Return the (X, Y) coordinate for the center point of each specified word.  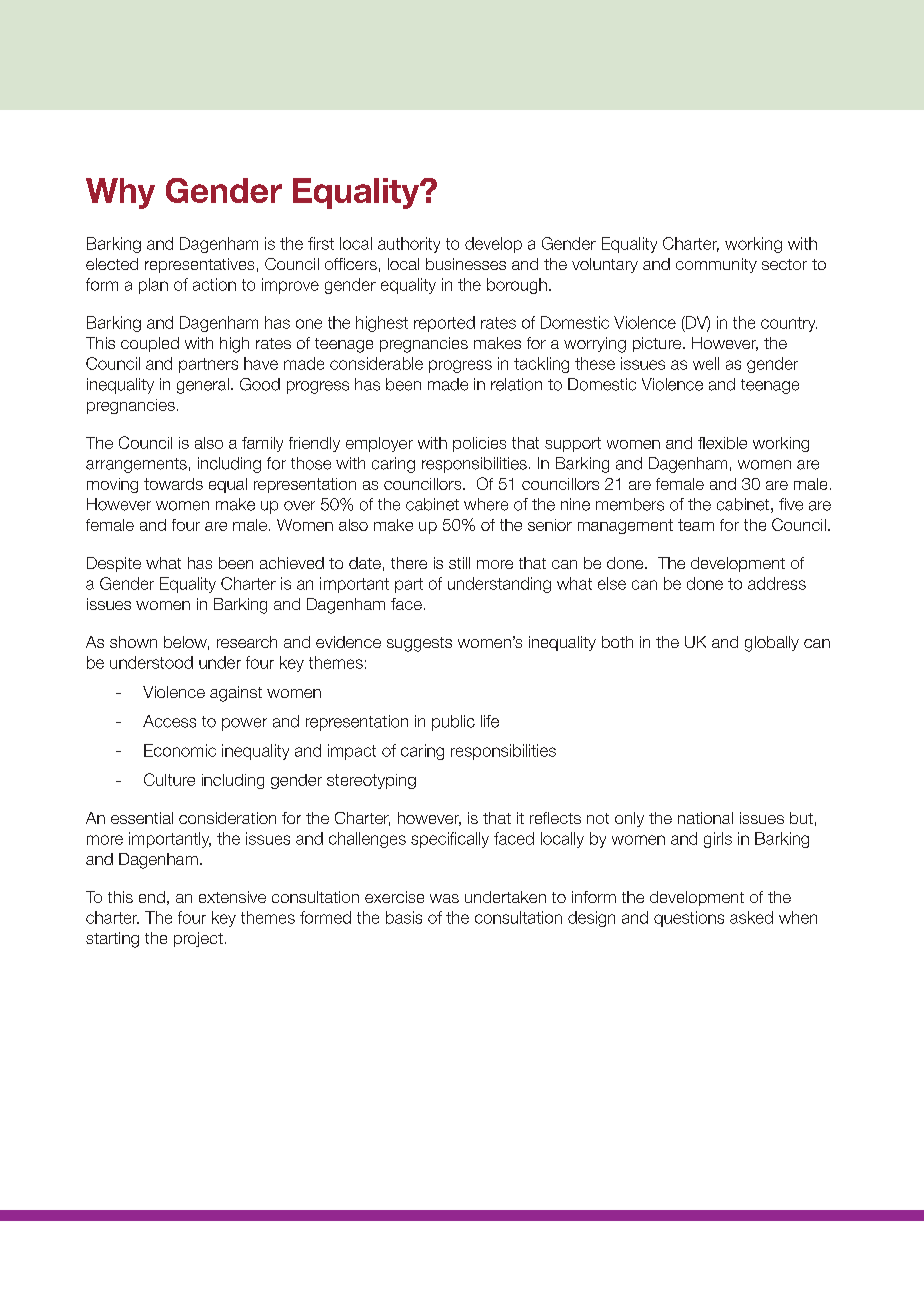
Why (120, 193)
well (706, 363)
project (198, 939)
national (705, 818)
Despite (114, 564)
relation (516, 384)
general (203, 386)
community (716, 265)
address (777, 583)
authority (409, 245)
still (459, 563)
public (453, 723)
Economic (180, 750)
